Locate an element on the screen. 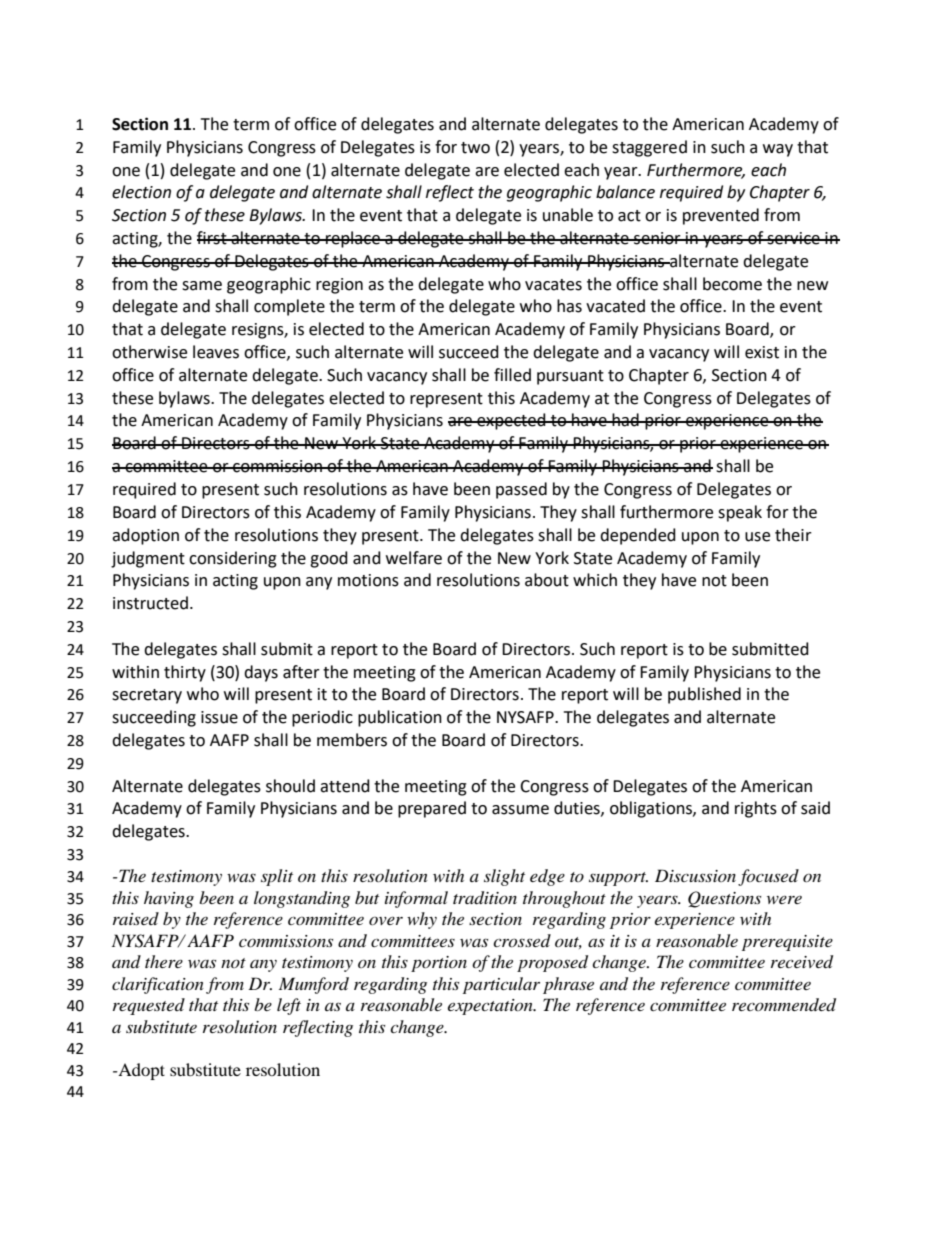 This screenshot has height=1233, width=952. considering is located at coordinates (233, 559).
